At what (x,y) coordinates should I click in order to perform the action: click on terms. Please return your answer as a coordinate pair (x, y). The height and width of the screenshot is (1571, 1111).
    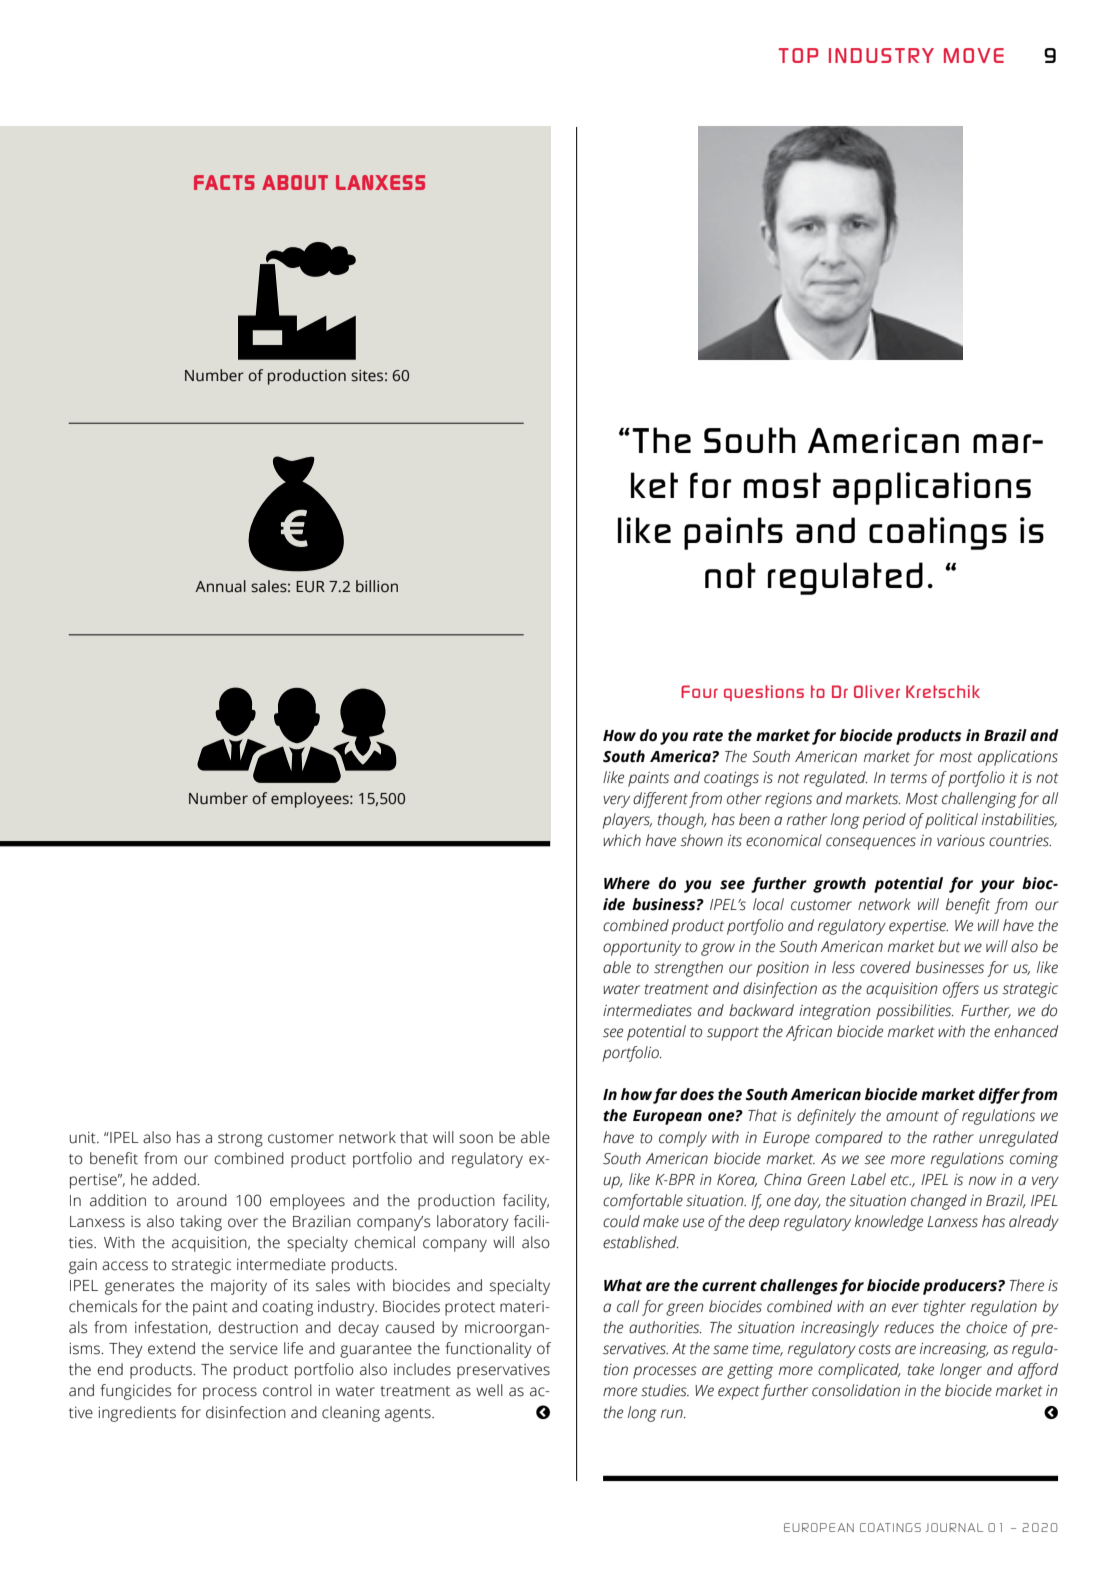
    Looking at the image, I should click on (909, 778).
